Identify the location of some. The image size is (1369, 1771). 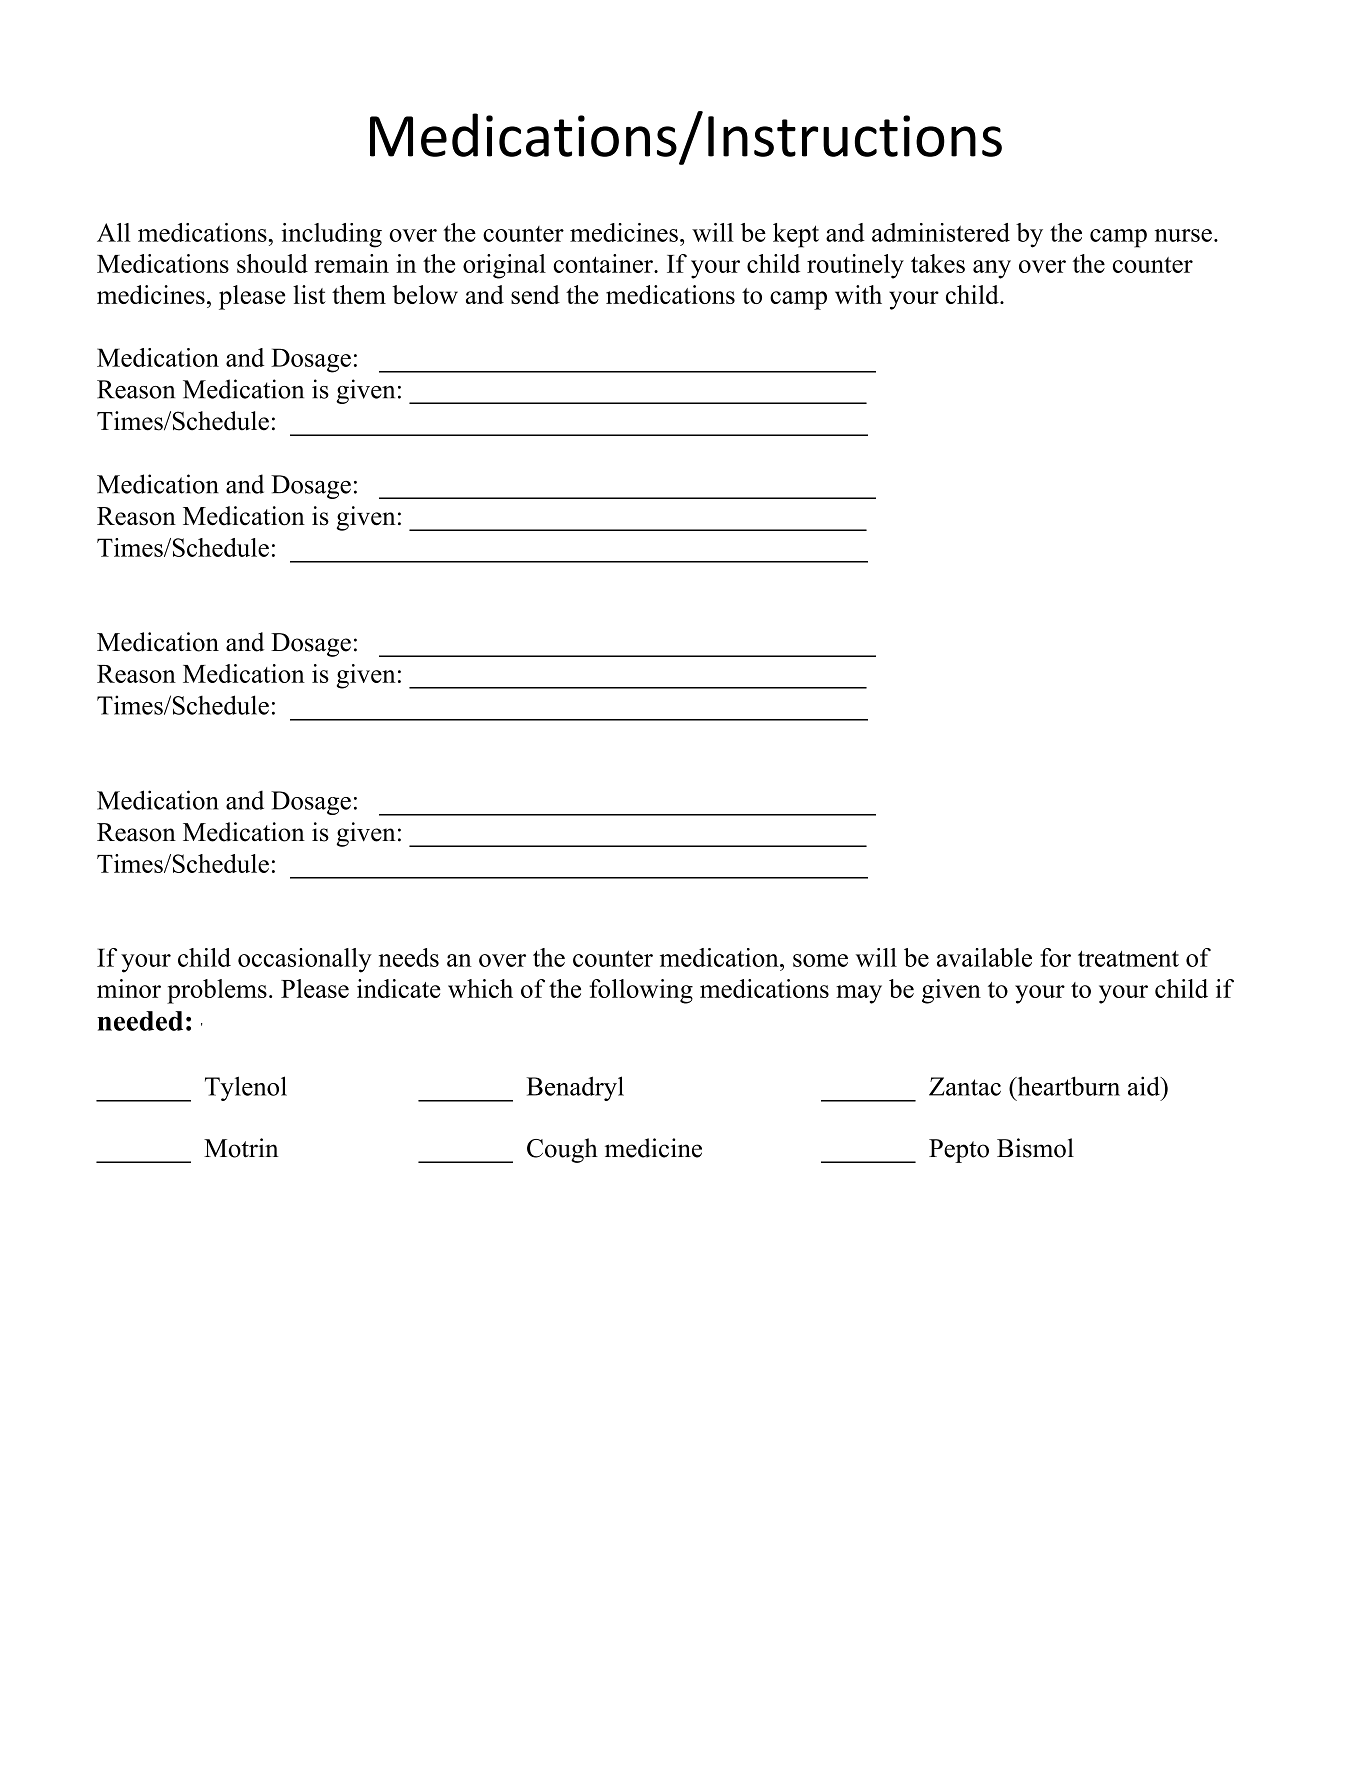
(820, 960).
